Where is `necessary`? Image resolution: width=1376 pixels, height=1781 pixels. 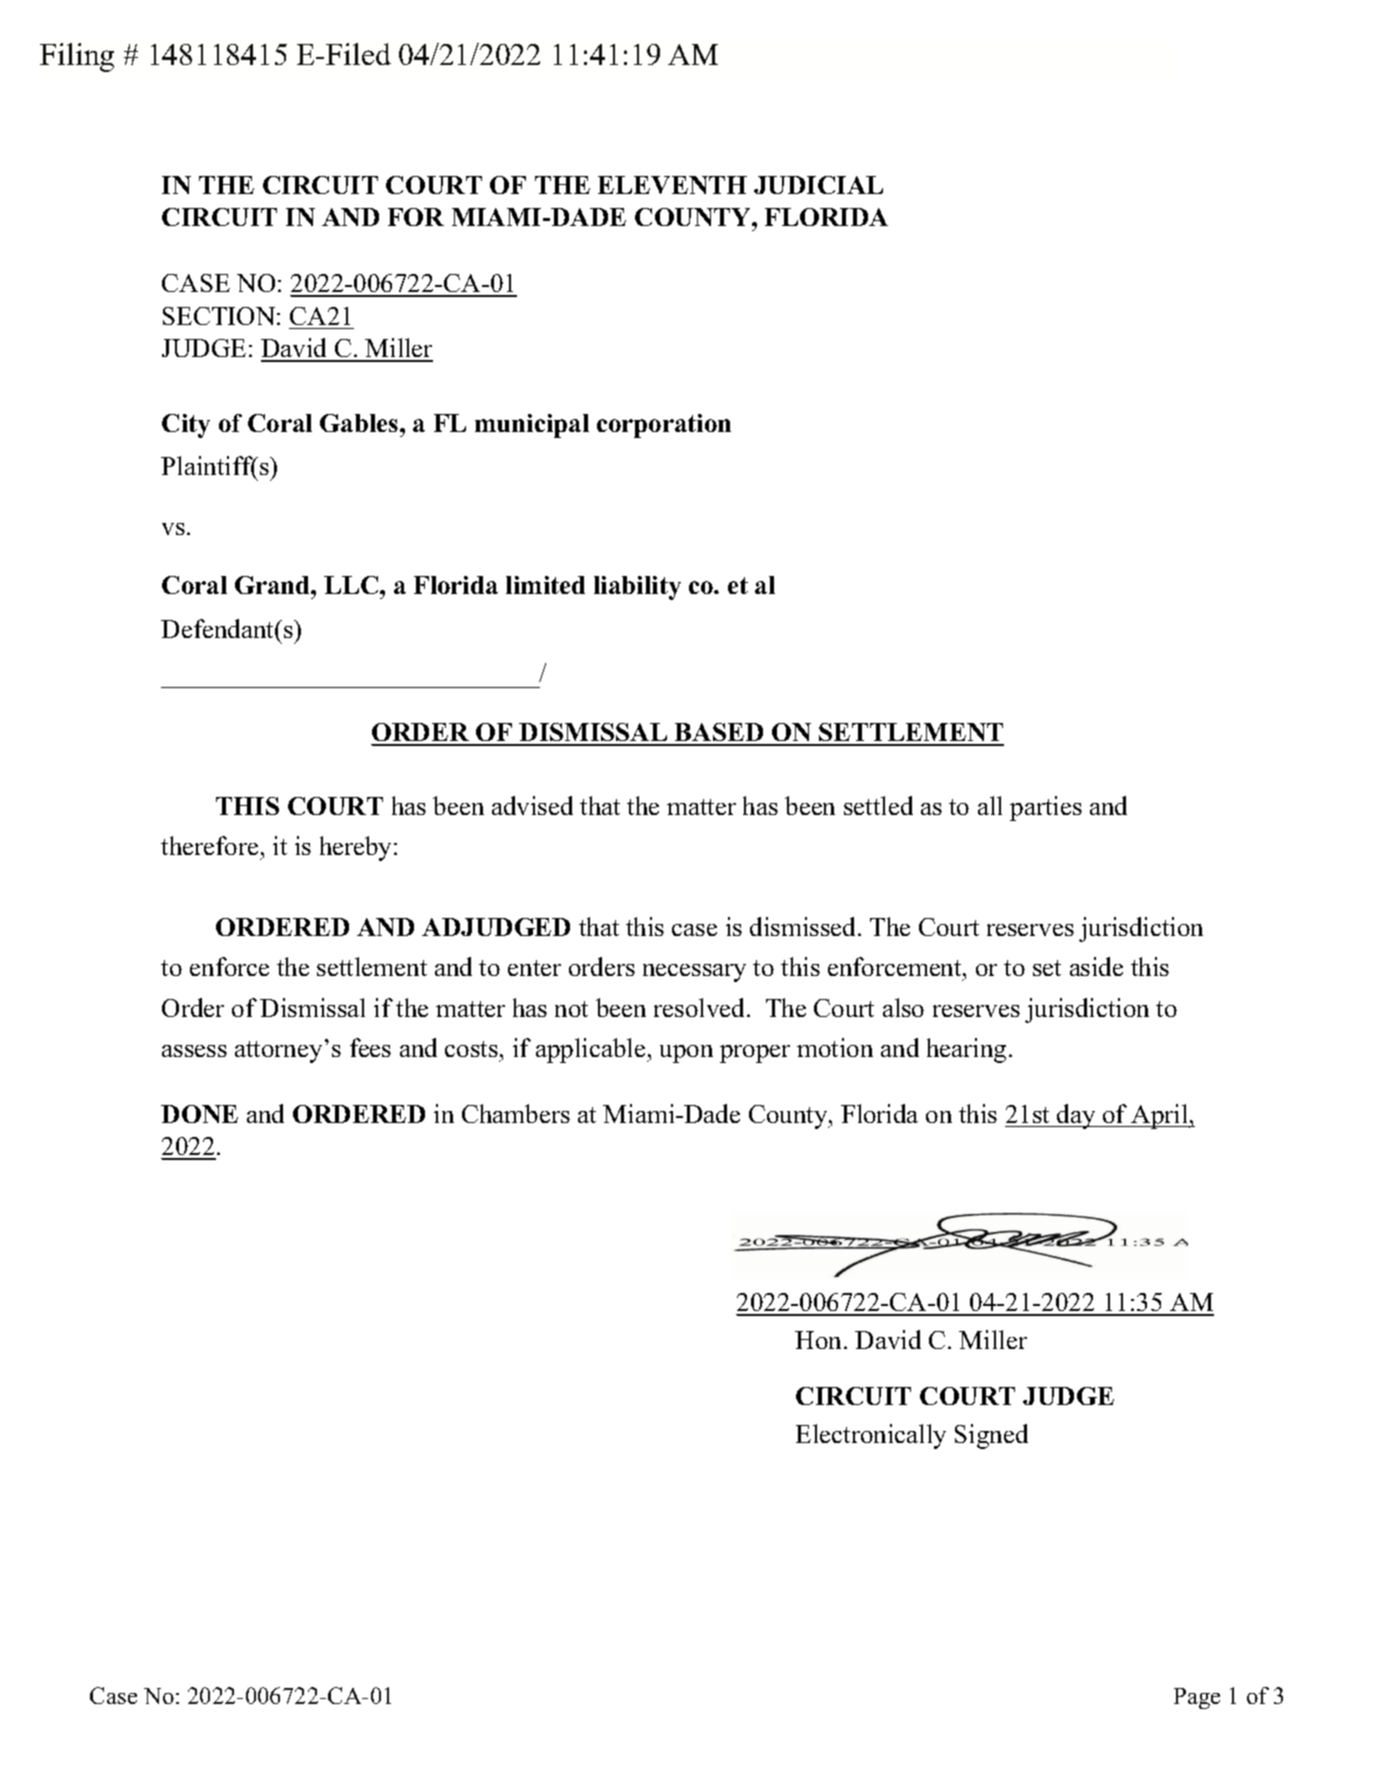 necessary is located at coordinates (694, 973).
